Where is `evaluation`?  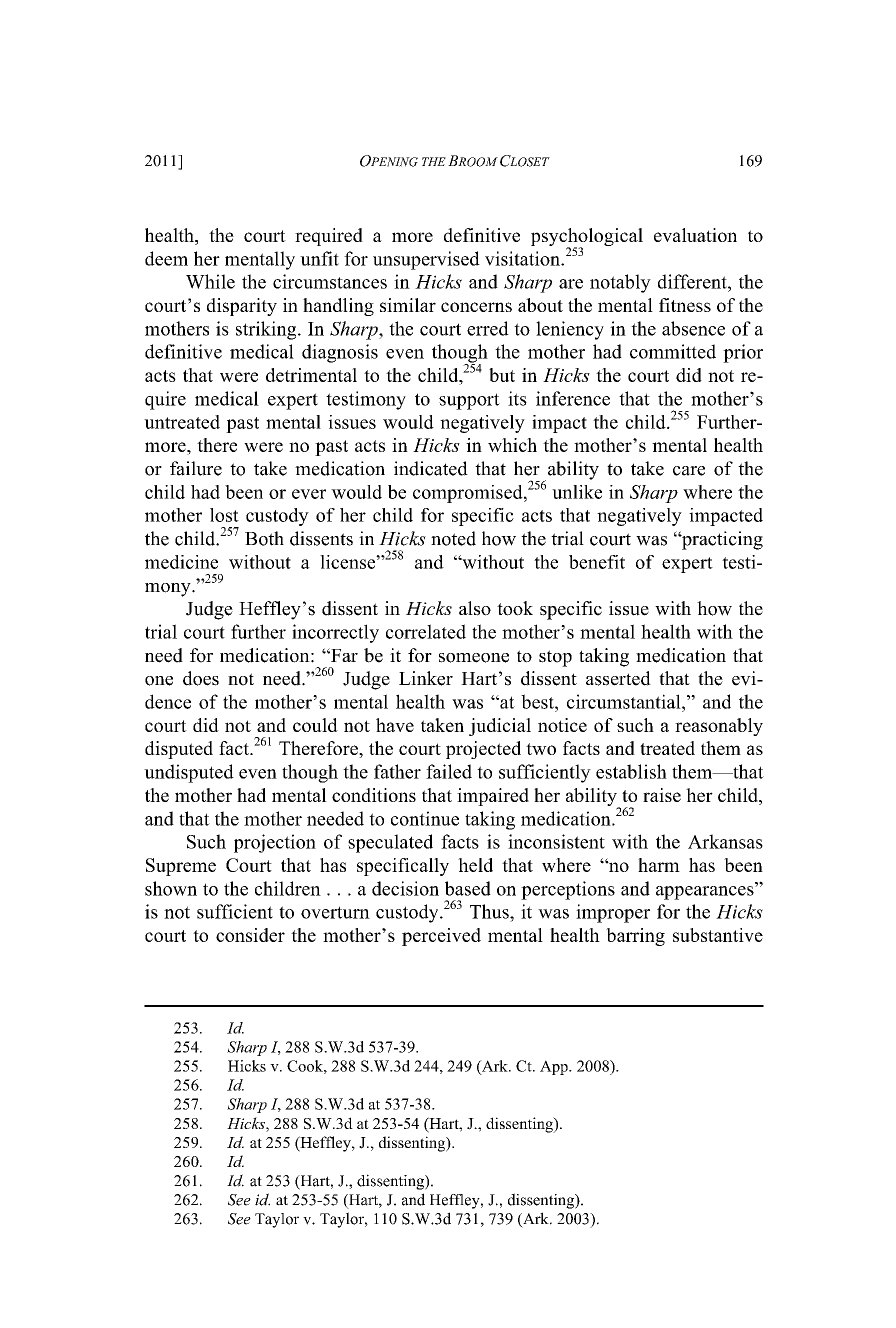 evaluation is located at coordinates (695, 235).
